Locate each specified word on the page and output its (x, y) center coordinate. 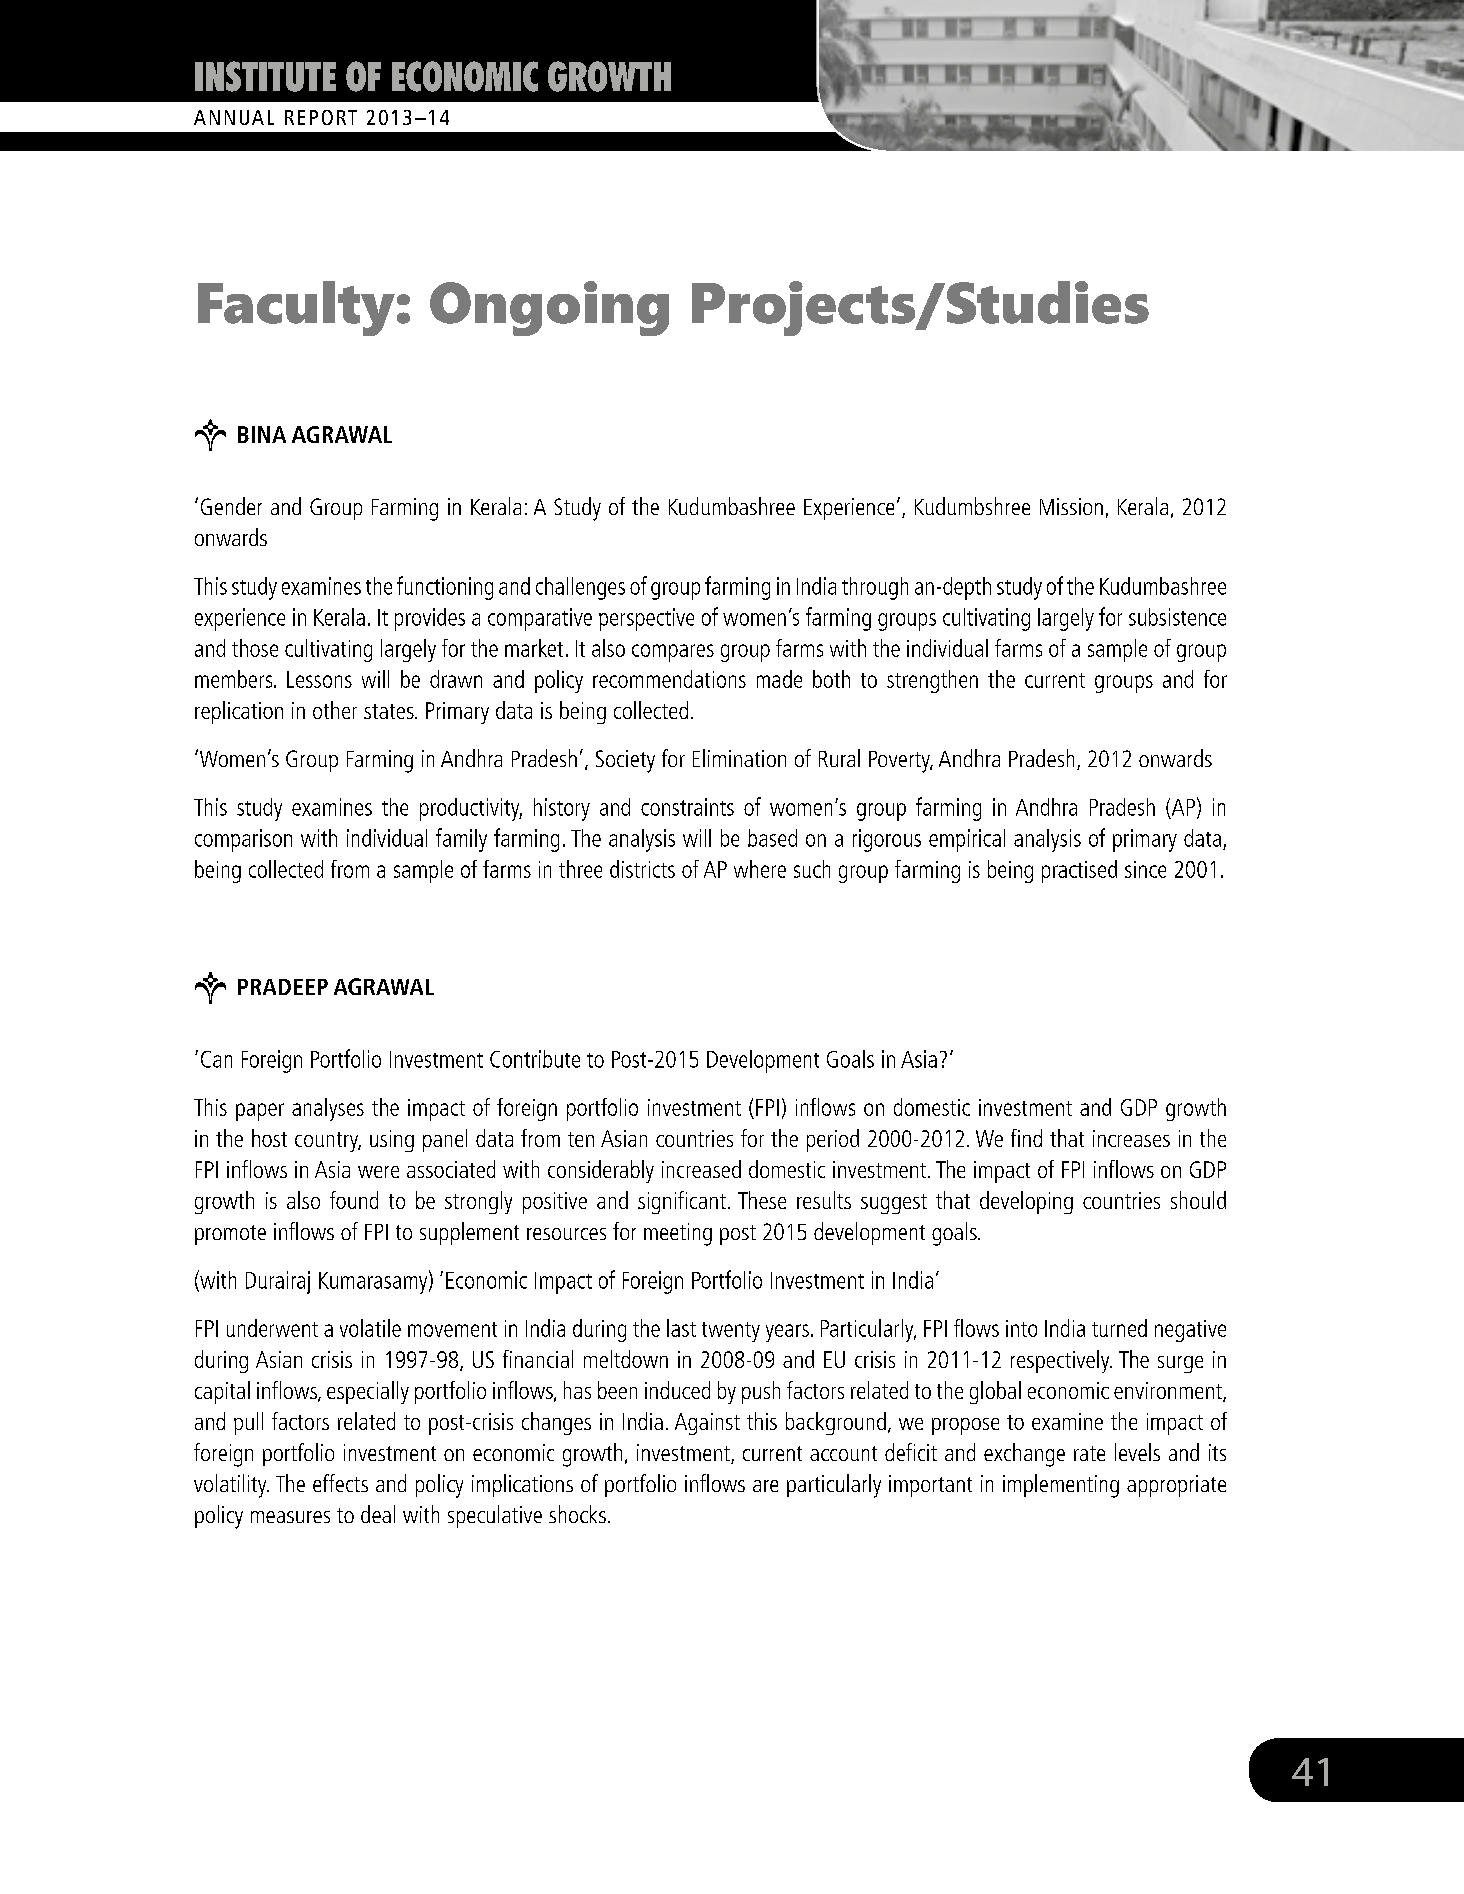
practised (1079, 871)
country (328, 1142)
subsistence (1177, 617)
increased (701, 1169)
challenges (580, 588)
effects (340, 1483)
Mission (1071, 506)
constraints (687, 807)
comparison (243, 840)
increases (1131, 1138)
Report (321, 117)
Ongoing (549, 308)
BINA (262, 434)
